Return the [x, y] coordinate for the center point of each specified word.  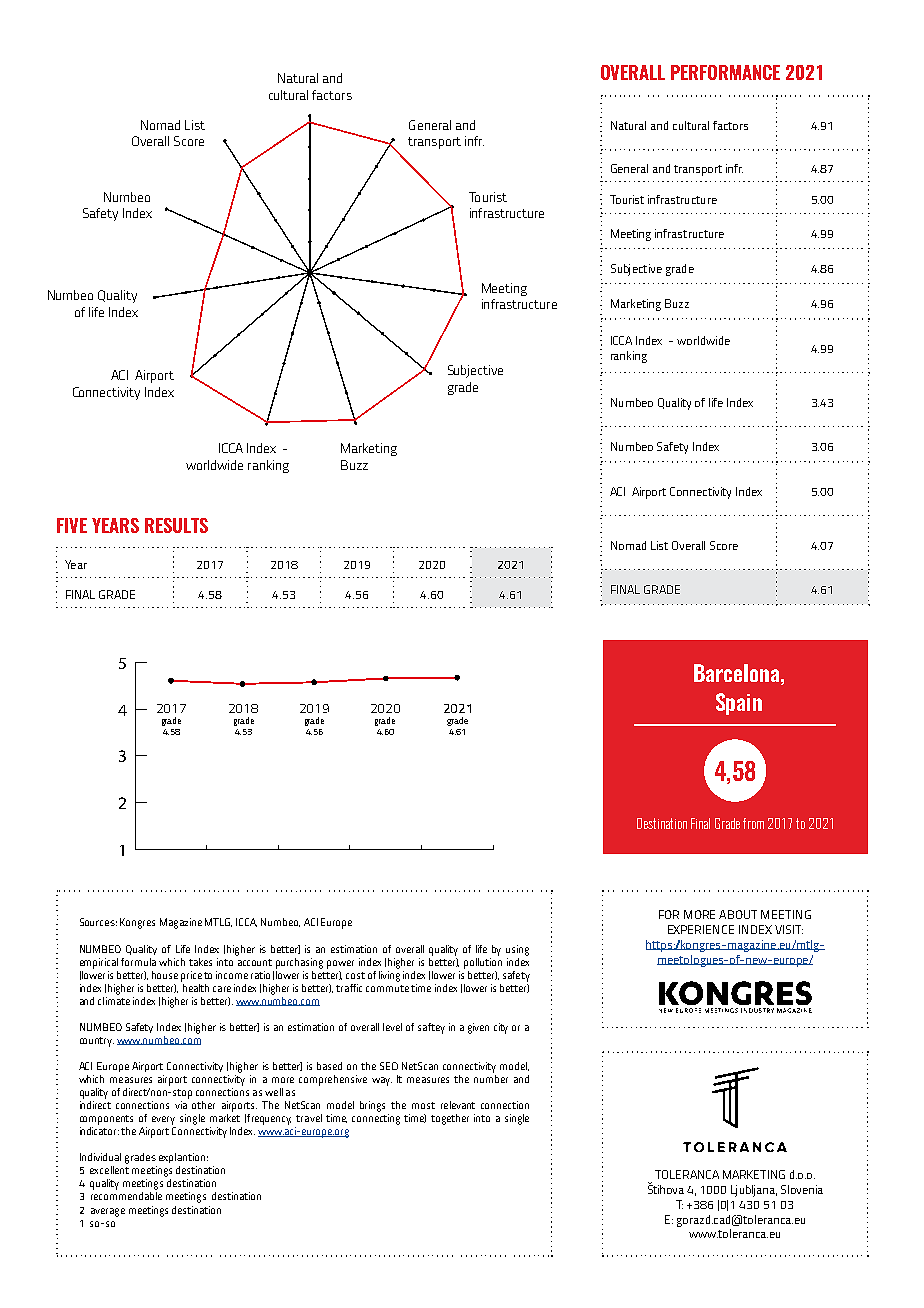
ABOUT [738, 914]
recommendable [126, 1196]
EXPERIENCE [701, 929]
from [753, 823]
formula [138, 962]
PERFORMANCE [725, 72]
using [517, 950]
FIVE [72, 525]
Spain [739, 704]
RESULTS [176, 525]
